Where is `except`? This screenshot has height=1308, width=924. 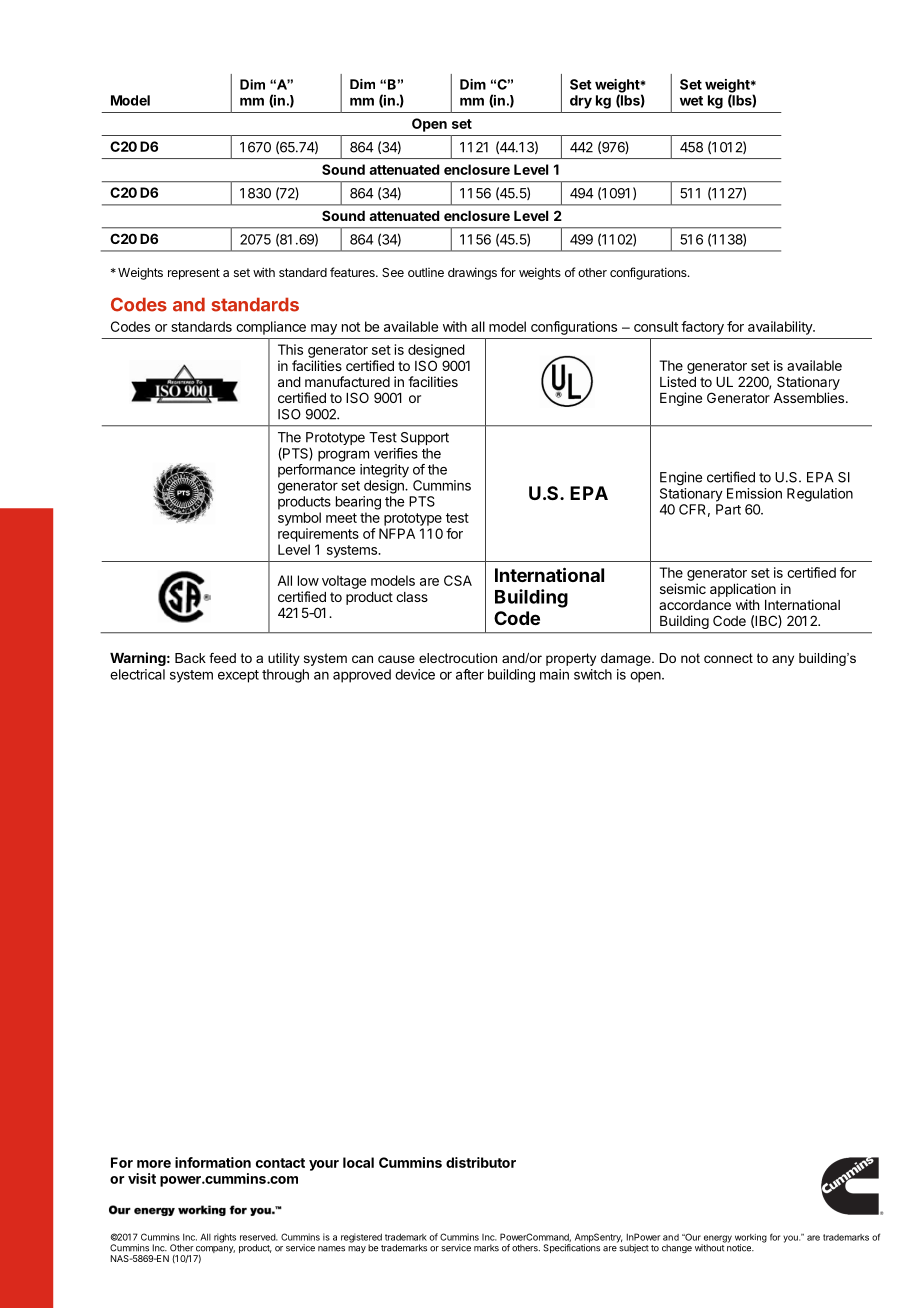 except is located at coordinates (238, 676).
